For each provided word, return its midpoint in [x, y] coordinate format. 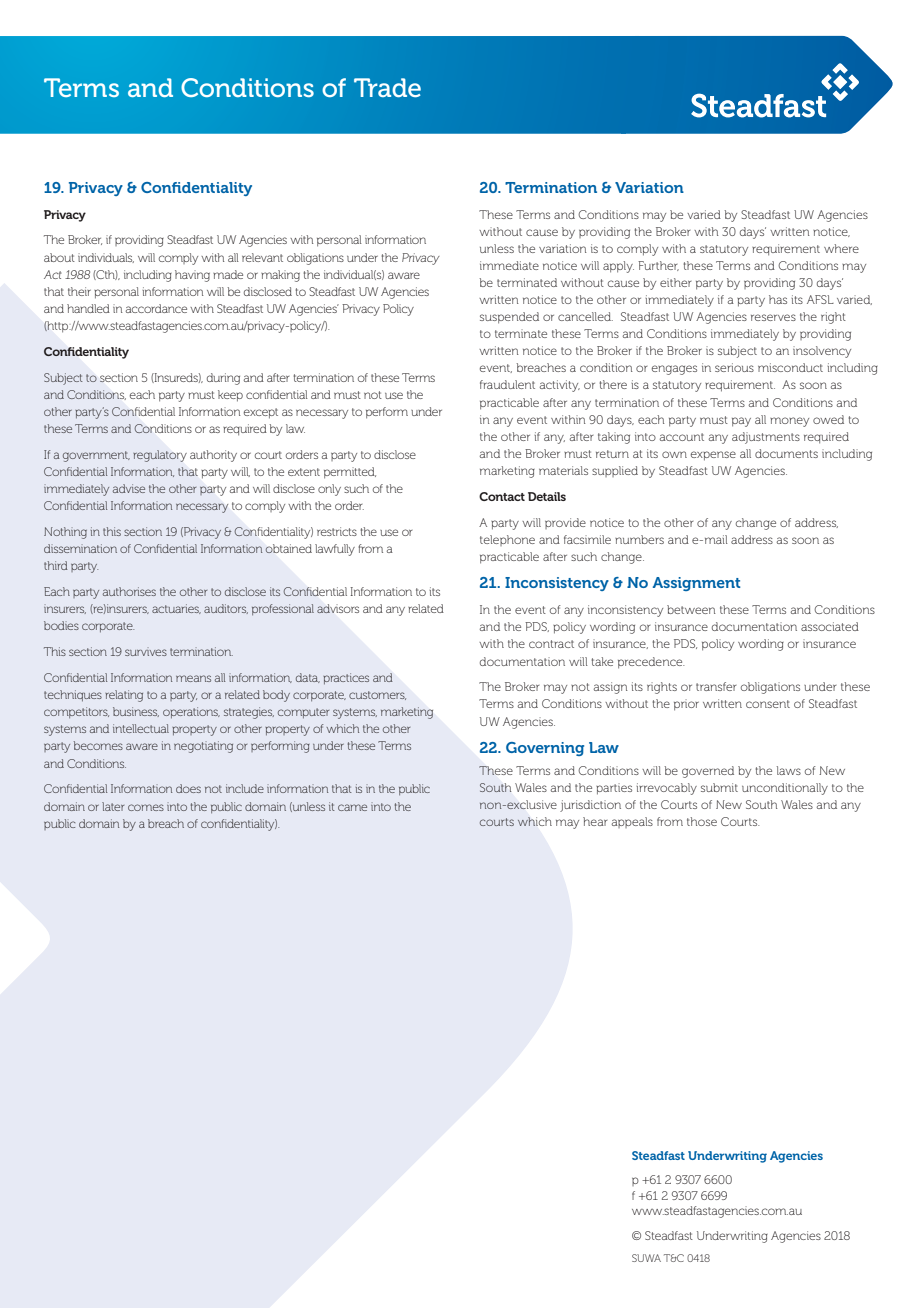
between [691, 609]
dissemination [80, 548]
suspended [509, 318]
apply [618, 267]
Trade [387, 87]
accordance [156, 308]
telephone [507, 540]
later [113, 806]
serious [734, 367]
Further [658, 266]
